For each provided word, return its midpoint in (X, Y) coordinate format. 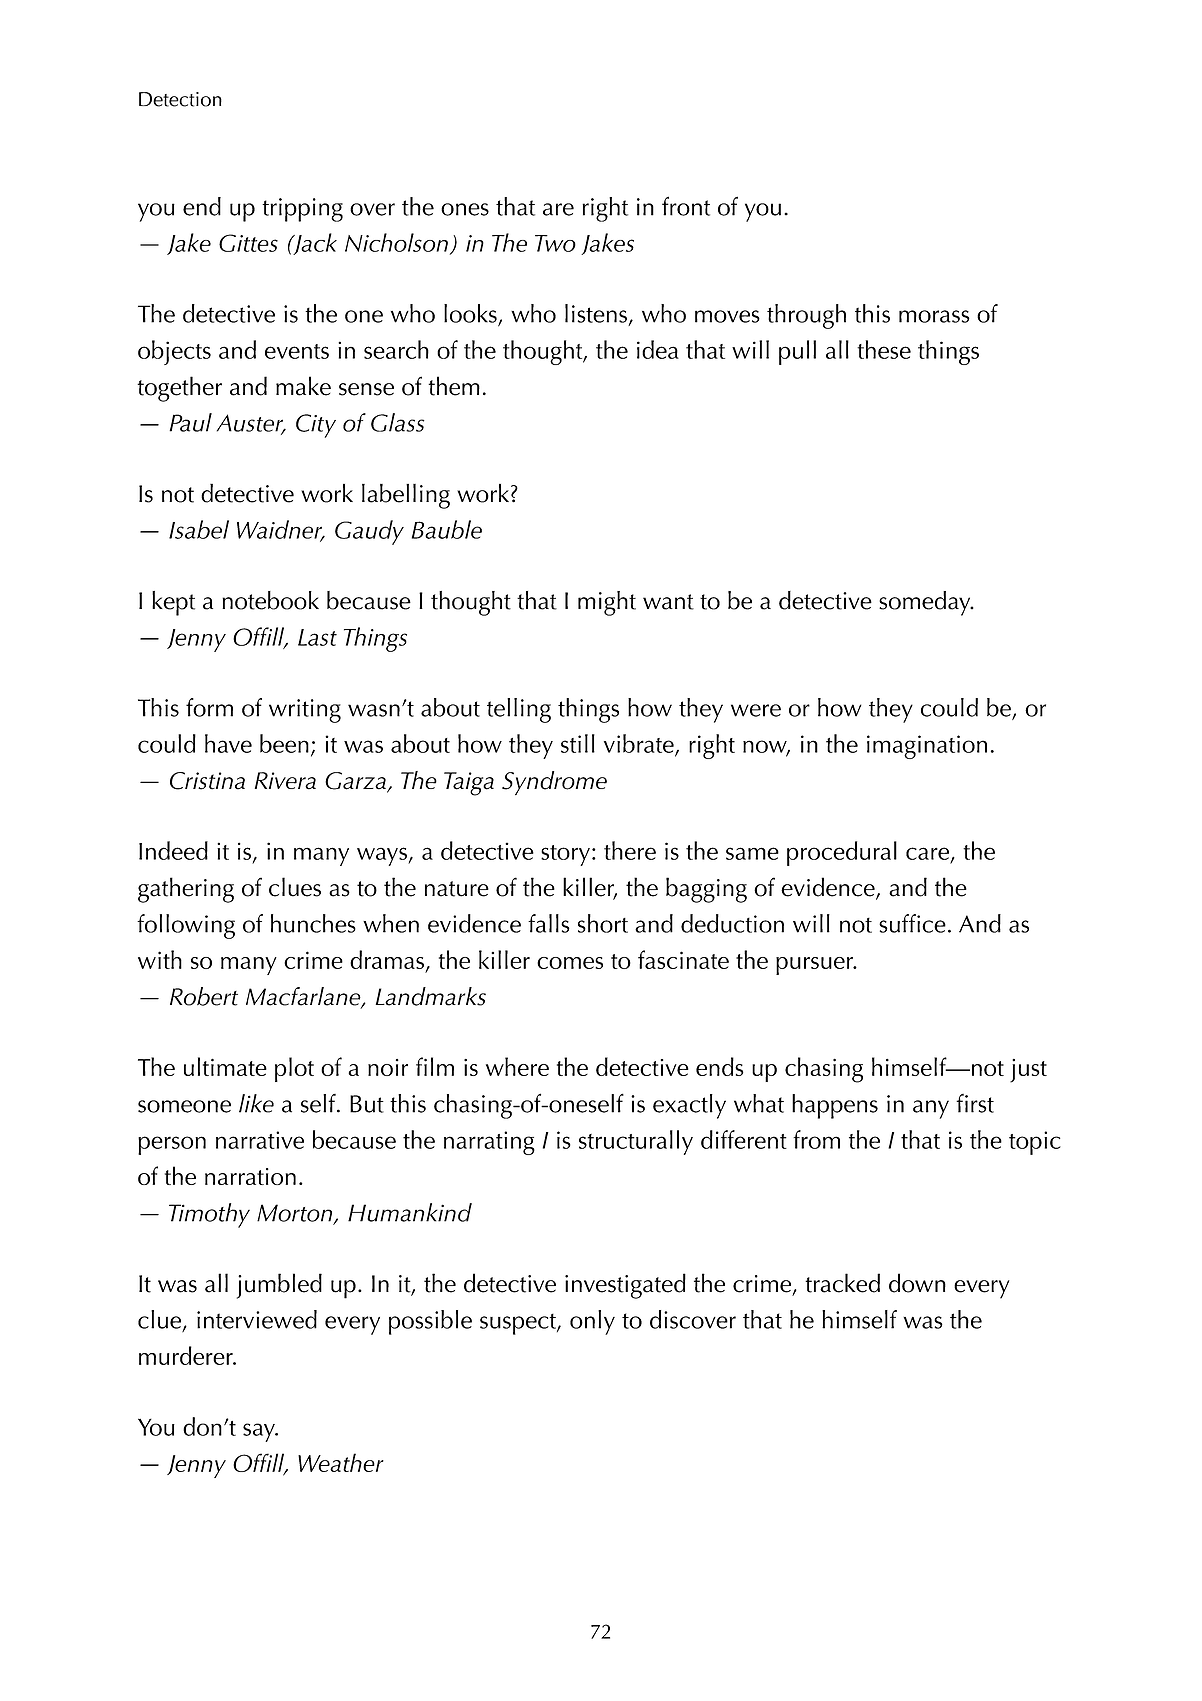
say (260, 1432)
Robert (204, 996)
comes (570, 963)
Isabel (199, 529)
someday (926, 603)
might (607, 603)
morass (934, 316)
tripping (302, 210)
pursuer (815, 966)
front (686, 206)
